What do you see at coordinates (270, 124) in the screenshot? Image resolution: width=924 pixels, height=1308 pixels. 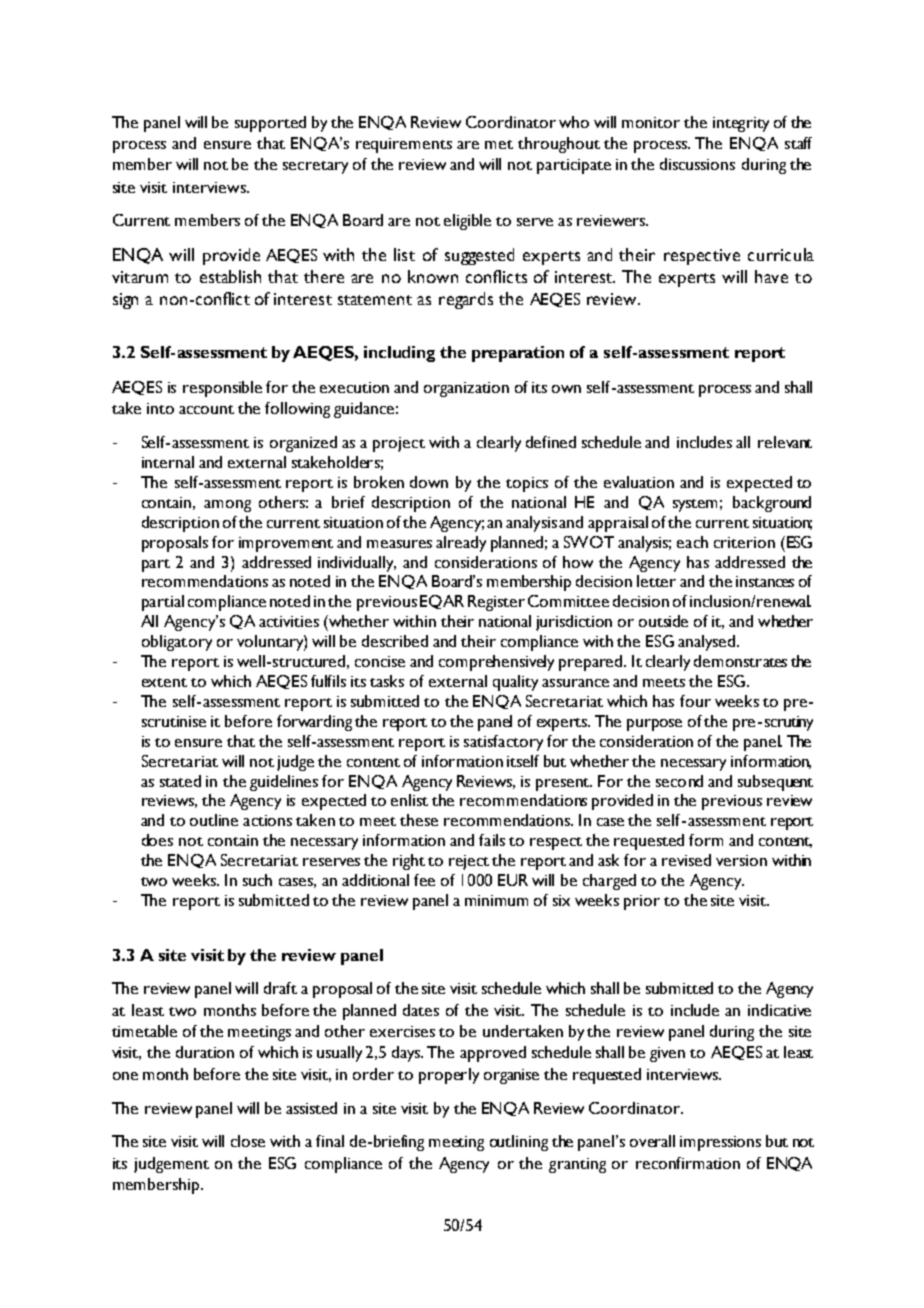 I see `supported` at bounding box center [270, 124].
